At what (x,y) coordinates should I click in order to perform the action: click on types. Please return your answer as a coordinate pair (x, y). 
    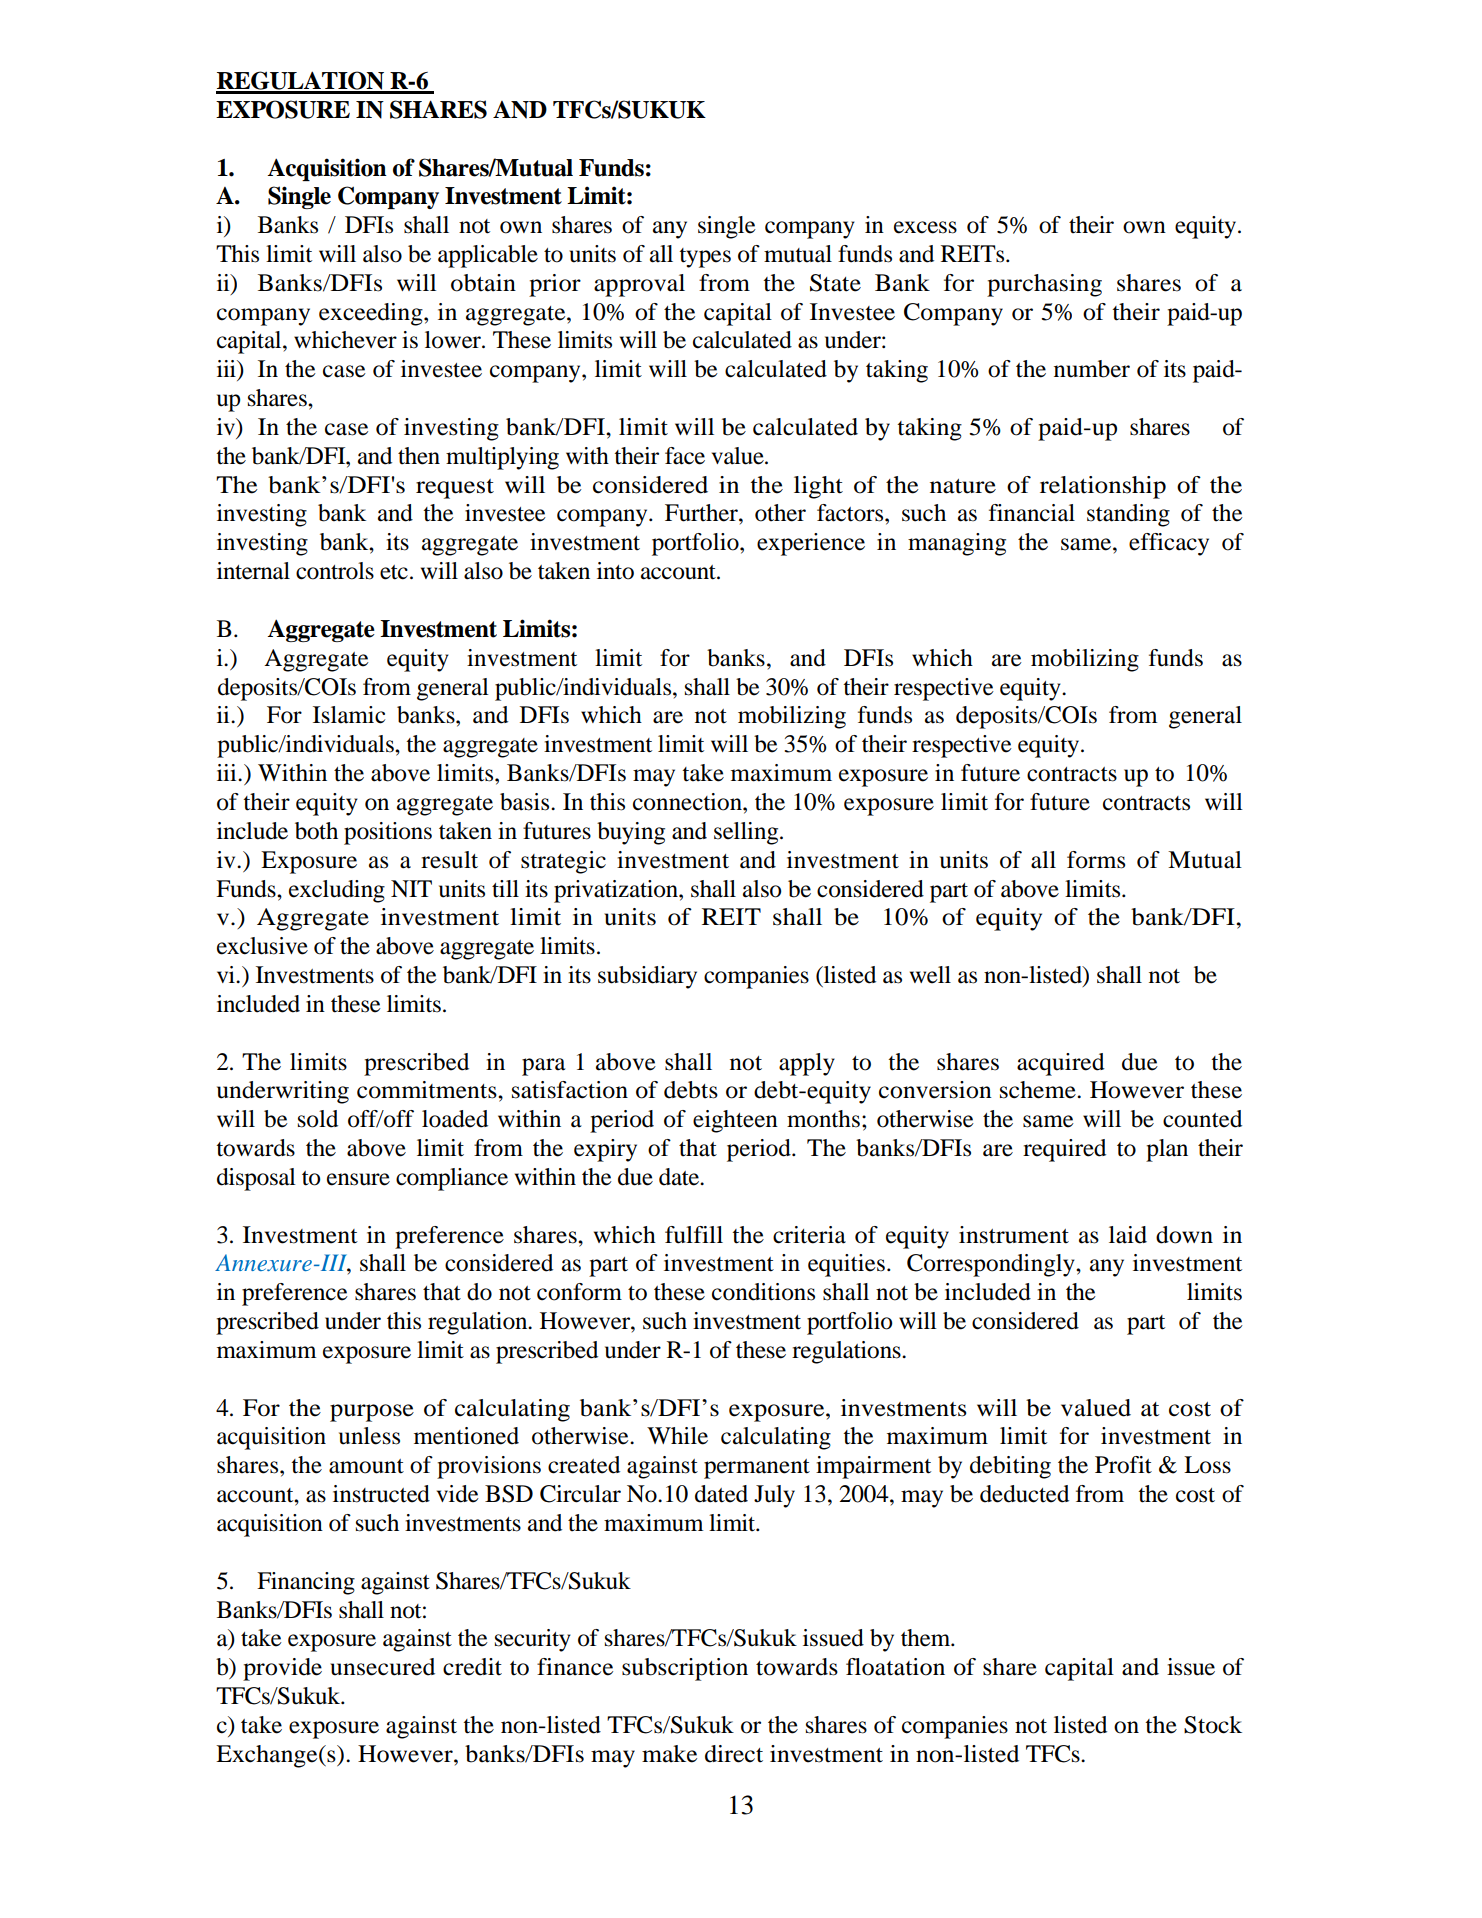
    Looking at the image, I should click on (705, 258).
